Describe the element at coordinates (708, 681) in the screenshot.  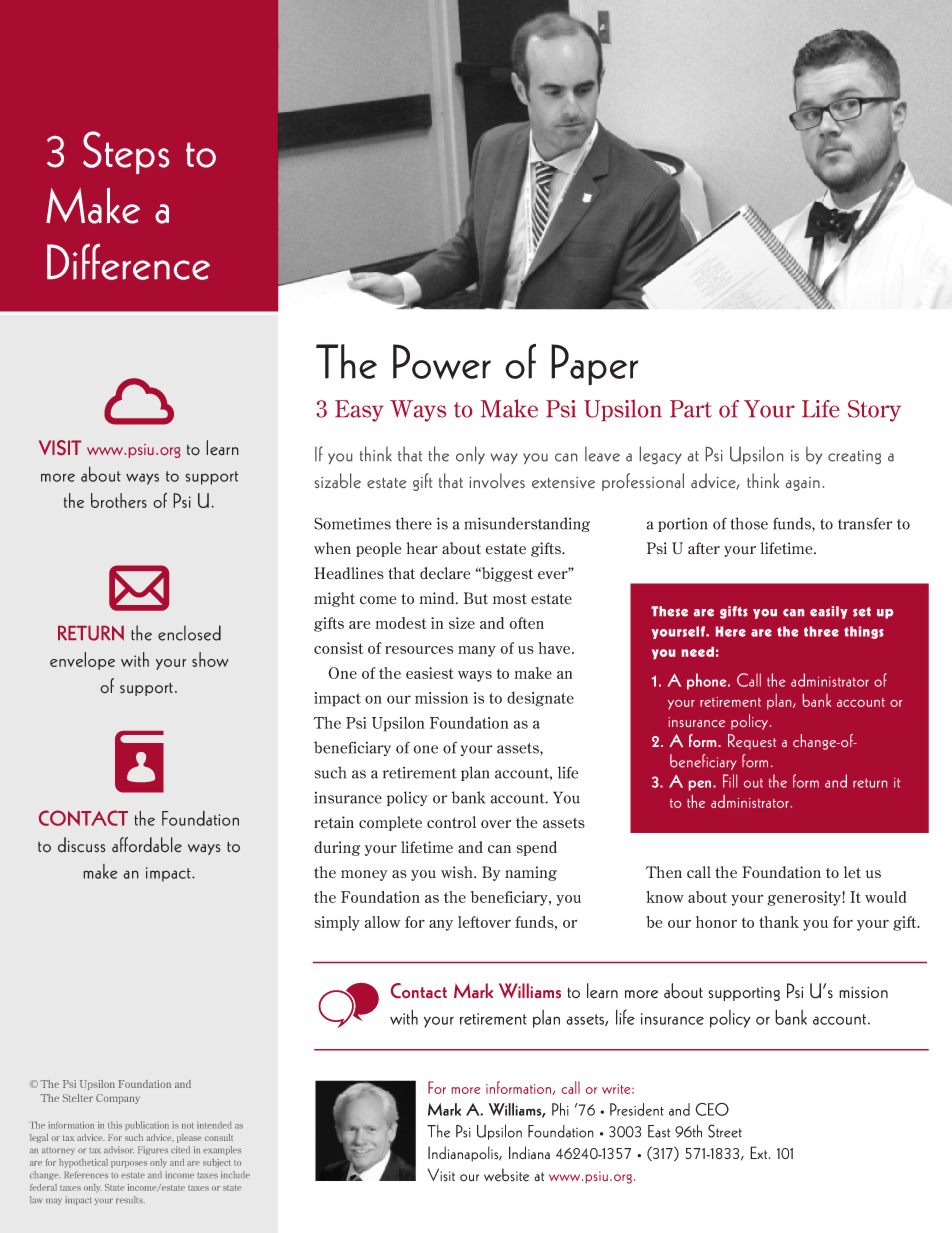
I see `phone` at that location.
